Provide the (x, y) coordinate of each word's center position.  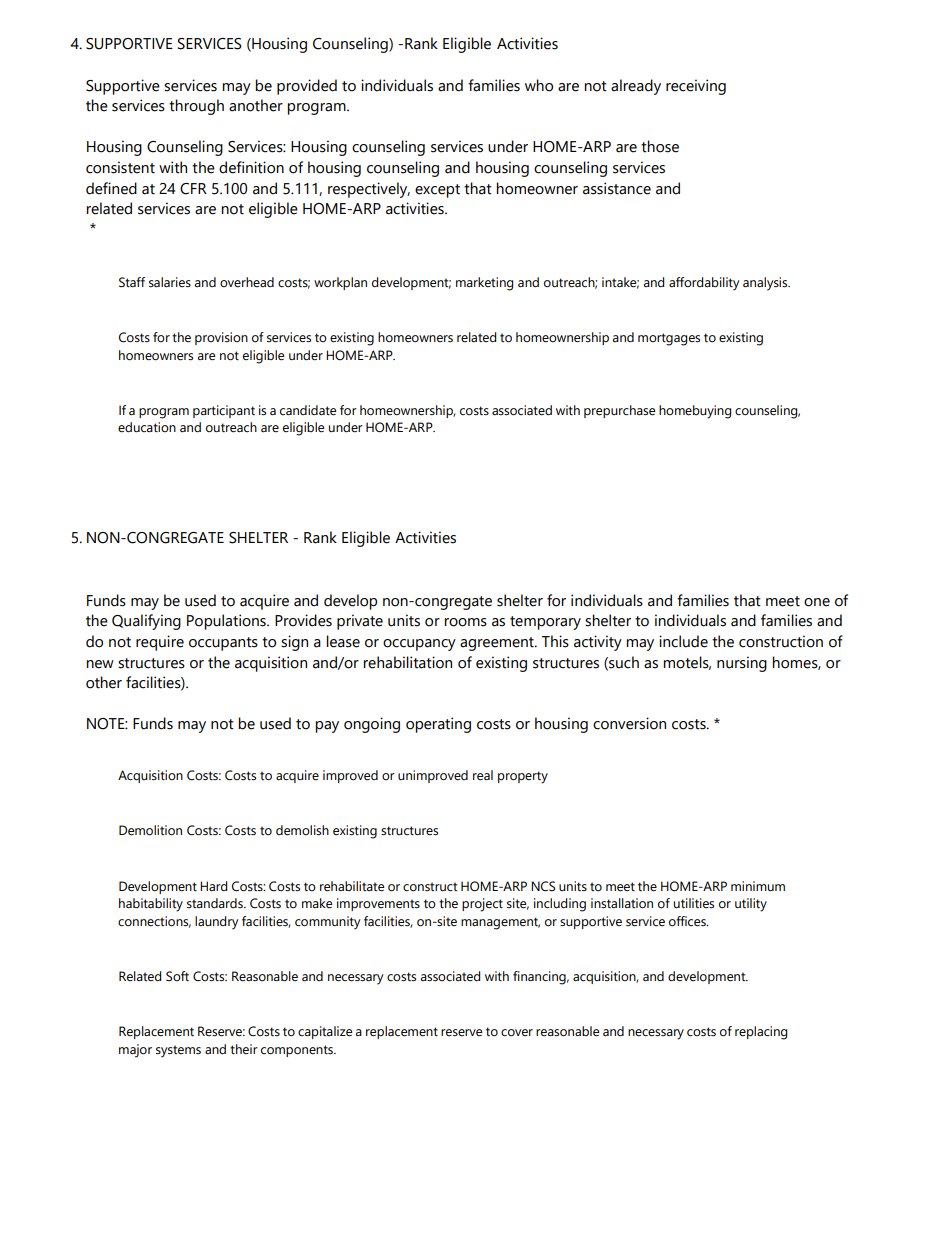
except (437, 191)
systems (178, 1051)
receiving (696, 87)
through (196, 107)
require (160, 643)
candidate (308, 410)
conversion (629, 723)
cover (517, 1032)
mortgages (669, 339)
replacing (761, 1033)
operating (438, 725)
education (147, 427)
